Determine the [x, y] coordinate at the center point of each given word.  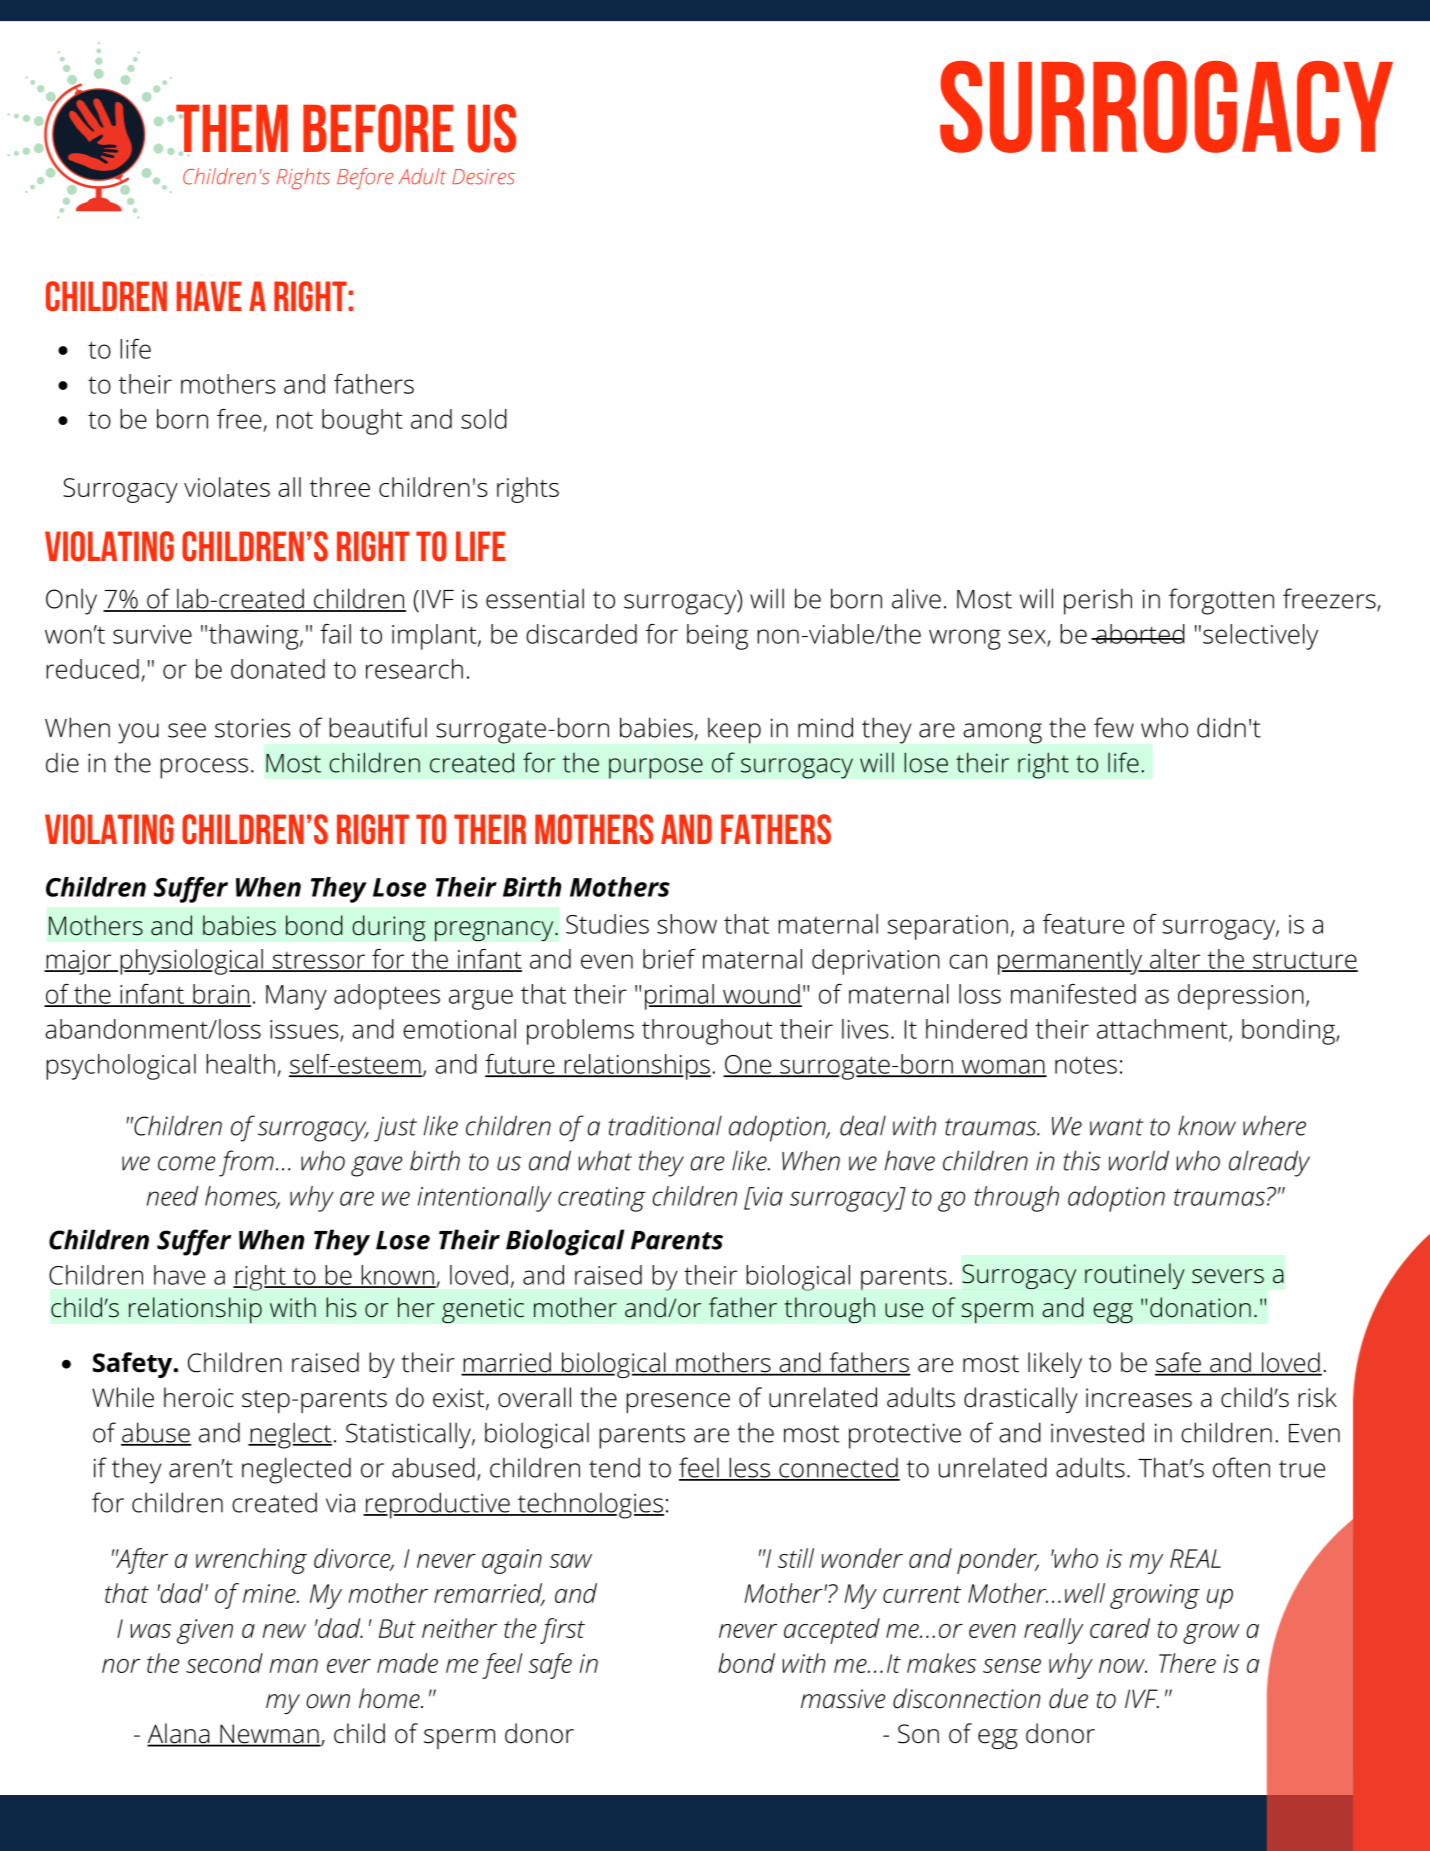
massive [843, 1699]
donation [1200, 1307]
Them [232, 129]
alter [1175, 960]
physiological [192, 962]
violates [227, 487]
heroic [199, 1397]
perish [1098, 601]
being [717, 637]
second [224, 1663]
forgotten [1221, 601]
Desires [483, 177]
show [687, 924]
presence [678, 1403]
